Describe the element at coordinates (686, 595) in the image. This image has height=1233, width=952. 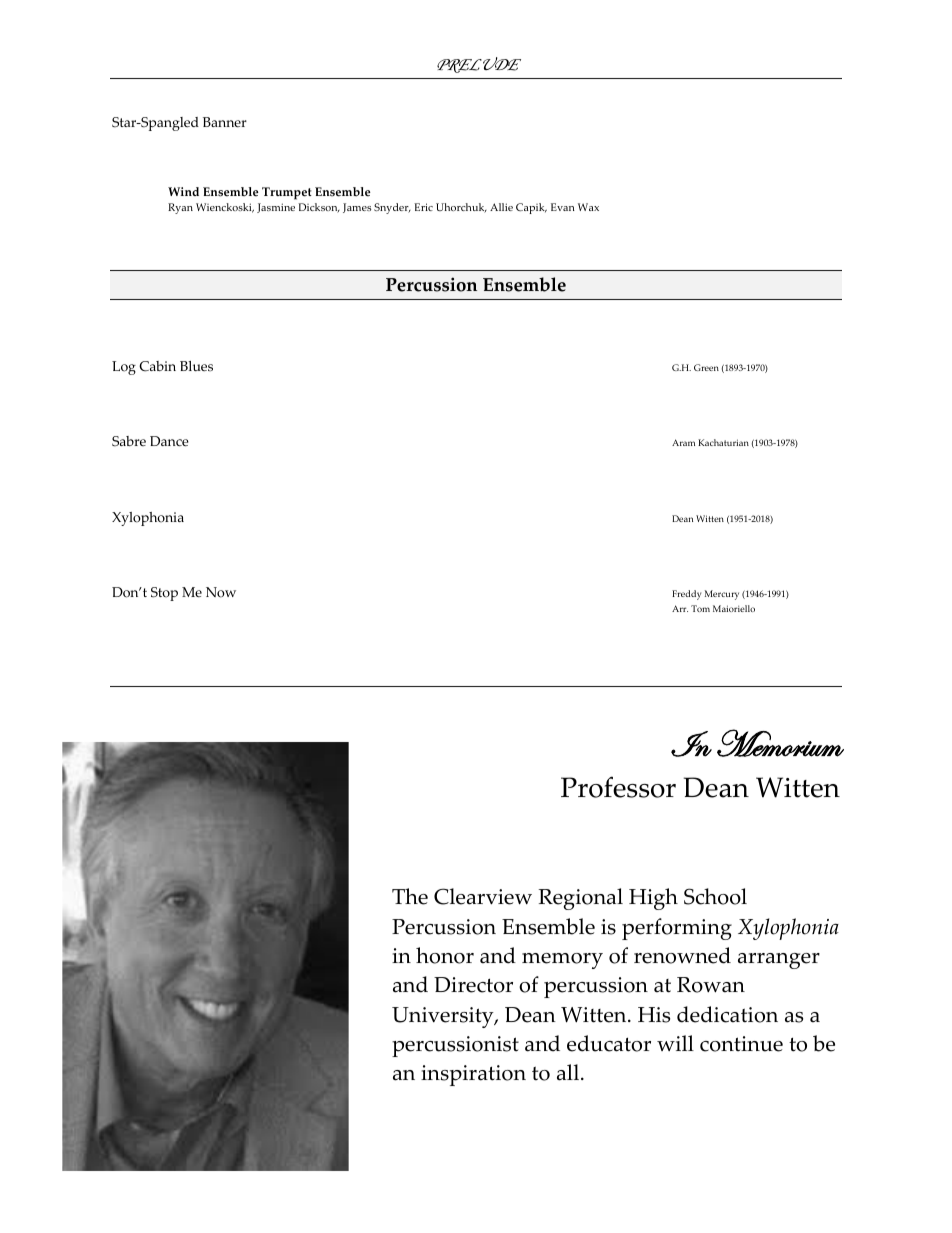
I see `Freddy` at that location.
